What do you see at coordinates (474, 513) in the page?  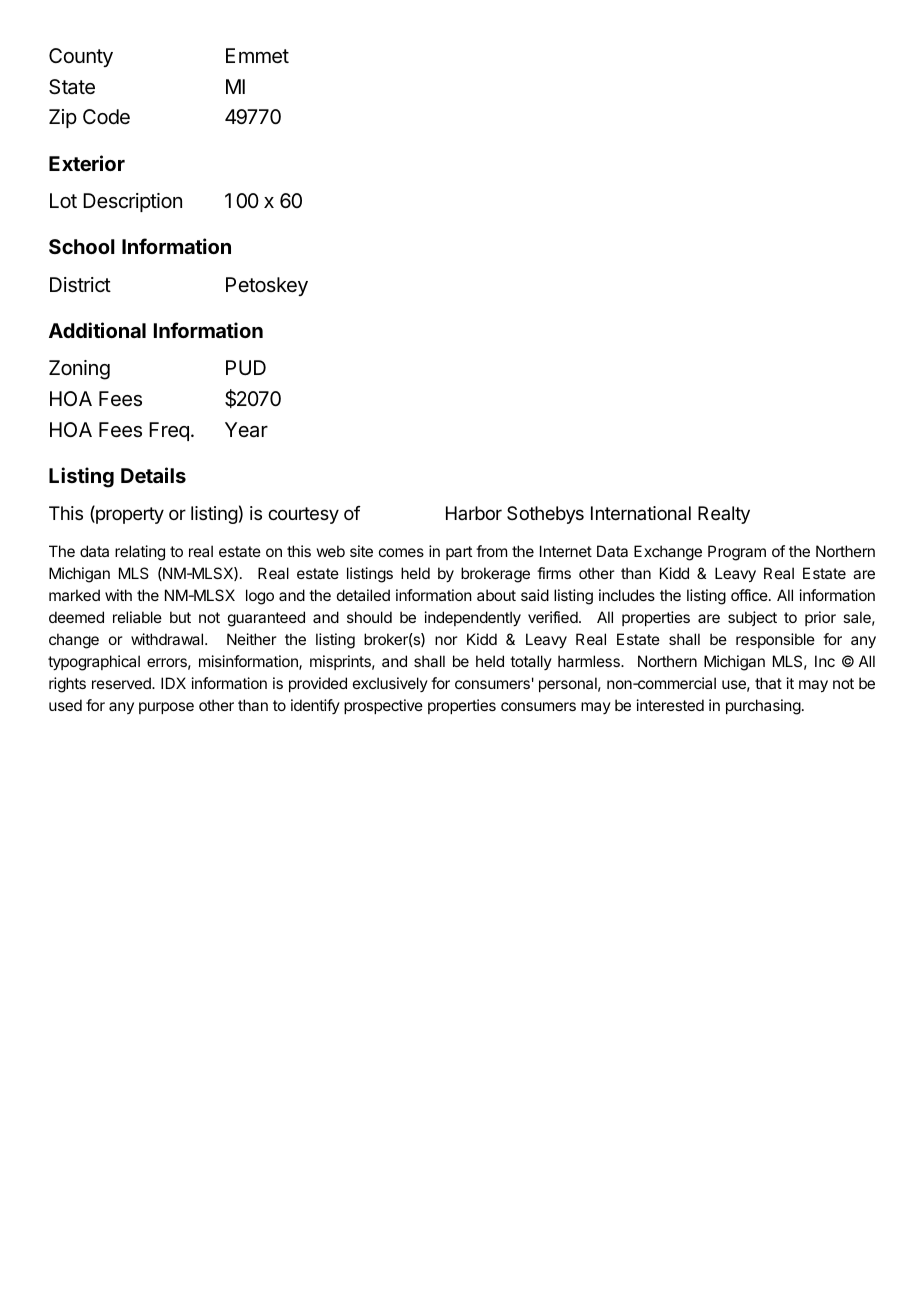 I see `Harbor` at bounding box center [474, 513].
